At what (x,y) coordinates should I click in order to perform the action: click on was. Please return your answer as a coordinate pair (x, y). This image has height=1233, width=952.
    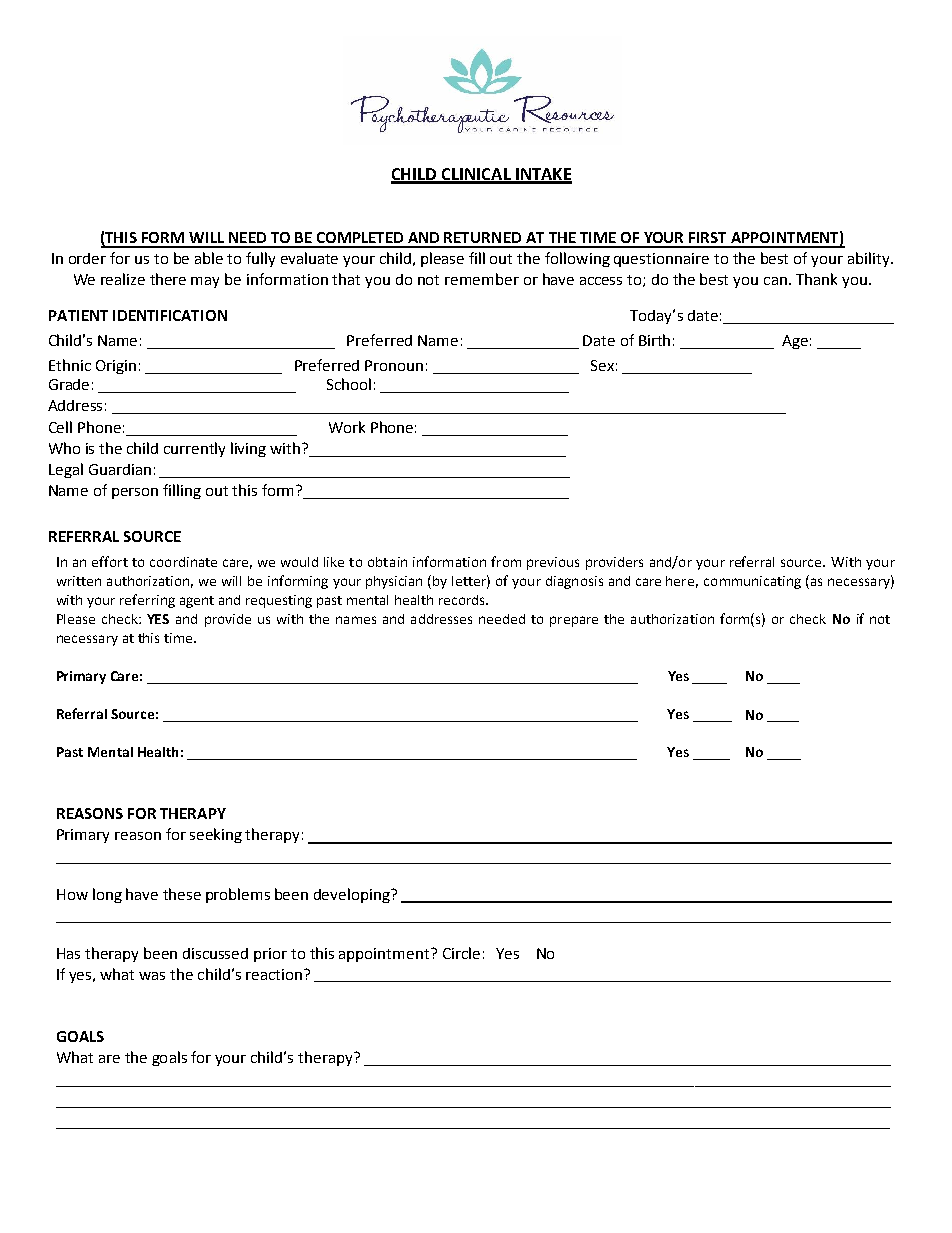
    Looking at the image, I should click on (152, 976).
